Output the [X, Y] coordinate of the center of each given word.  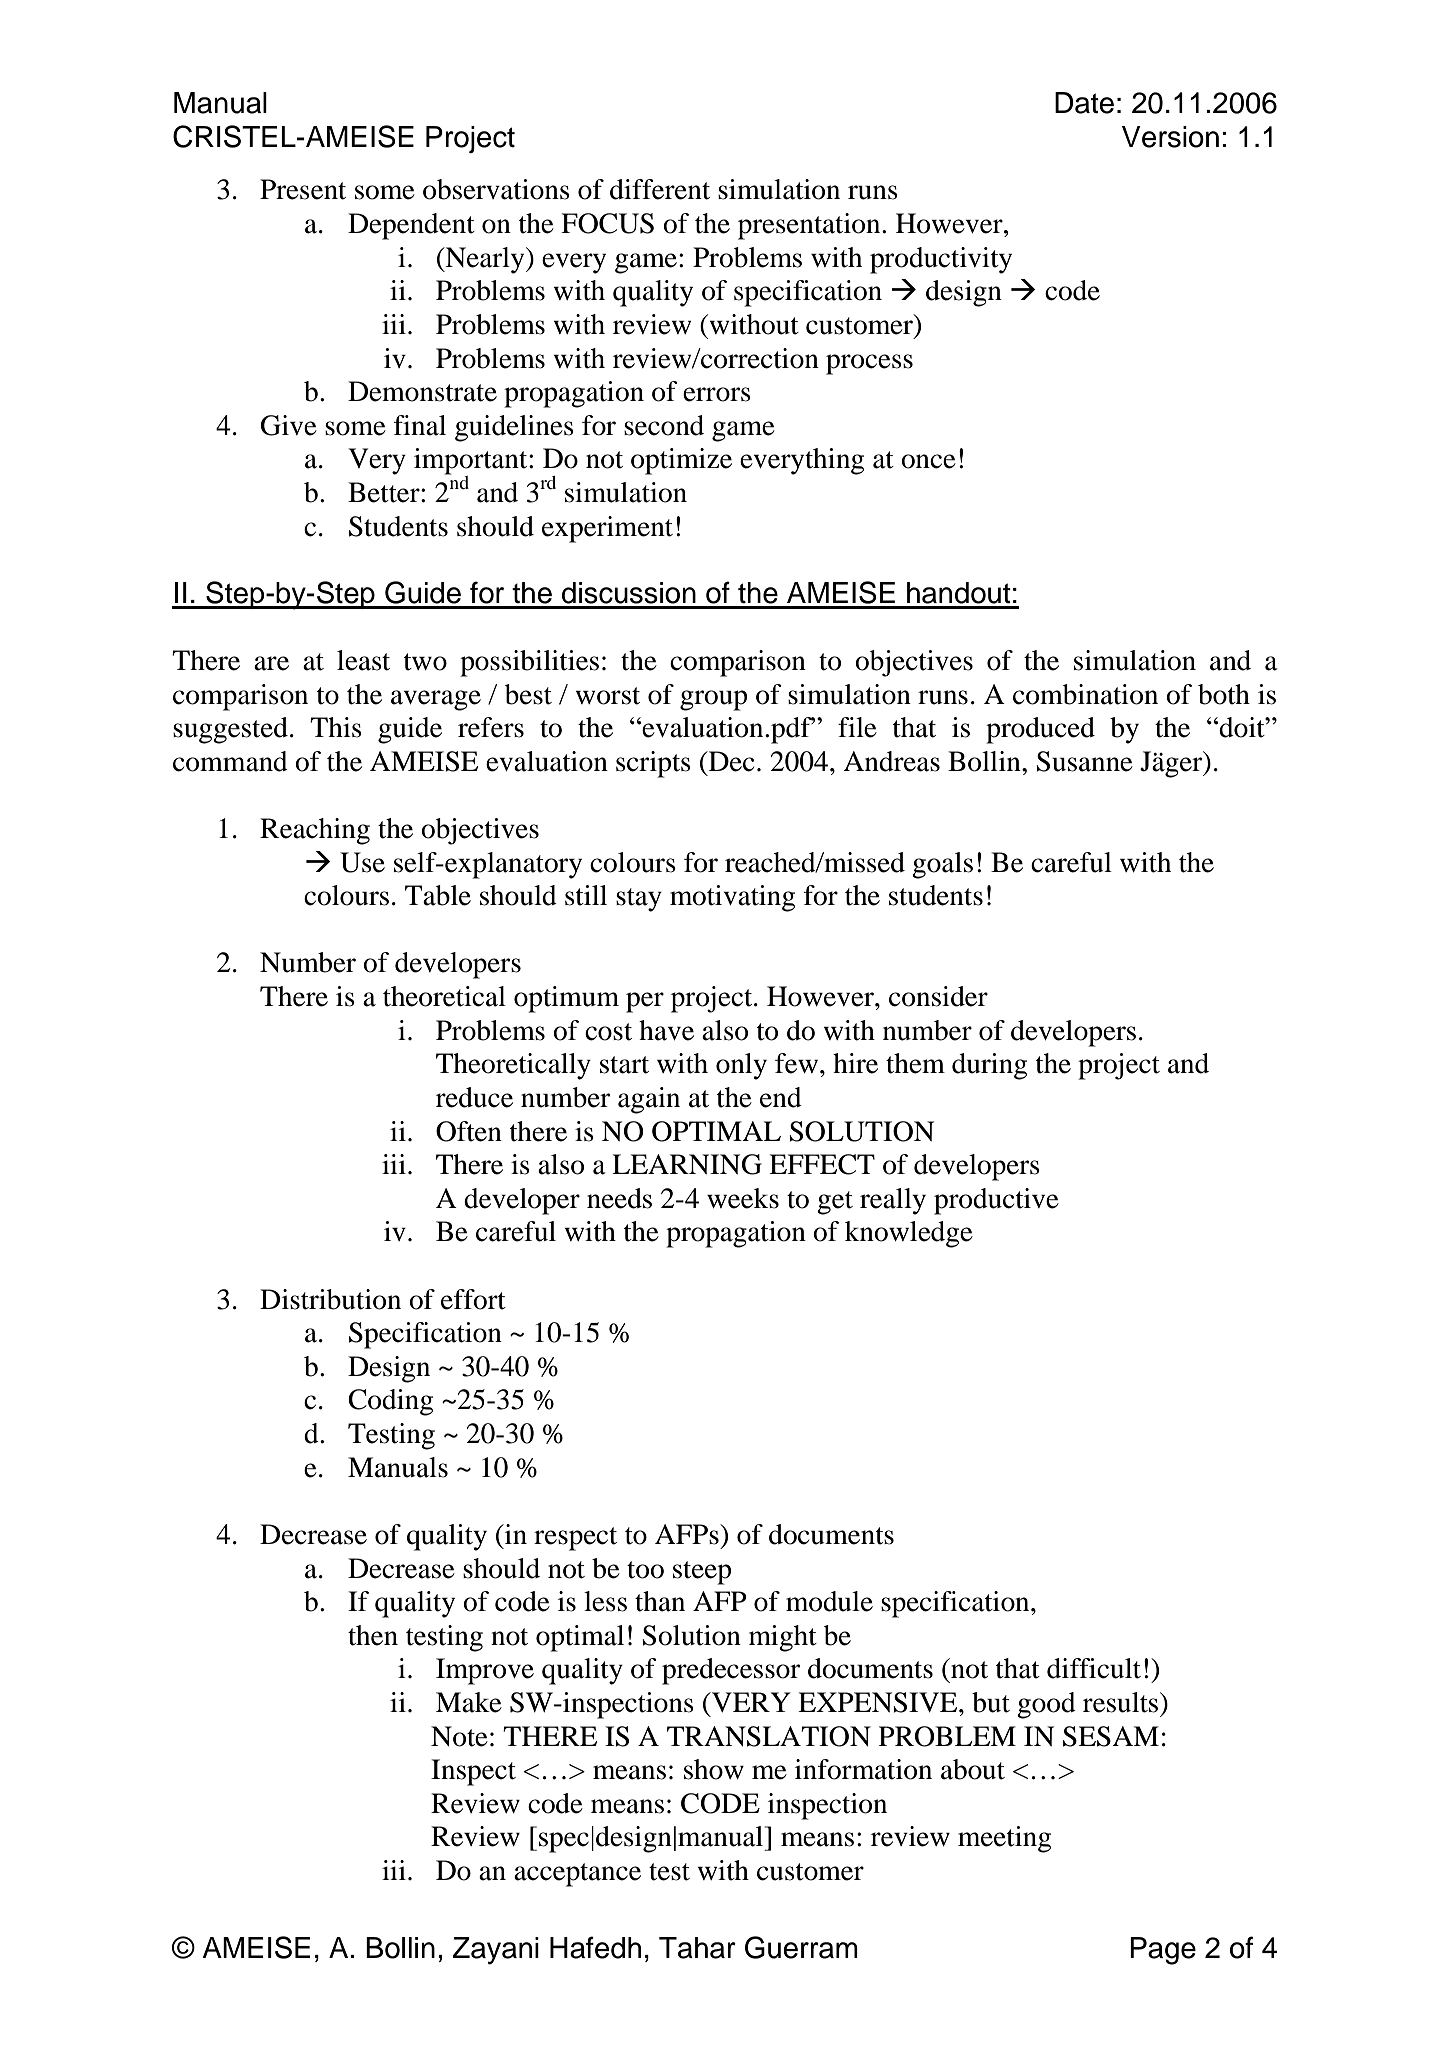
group [713, 700]
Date [1084, 103]
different [660, 189]
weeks [743, 1198]
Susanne [1084, 761]
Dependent [411, 226]
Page [1163, 1951]
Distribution [330, 1299]
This [336, 727]
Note [459, 1736]
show [714, 1769]
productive [996, 1201]
